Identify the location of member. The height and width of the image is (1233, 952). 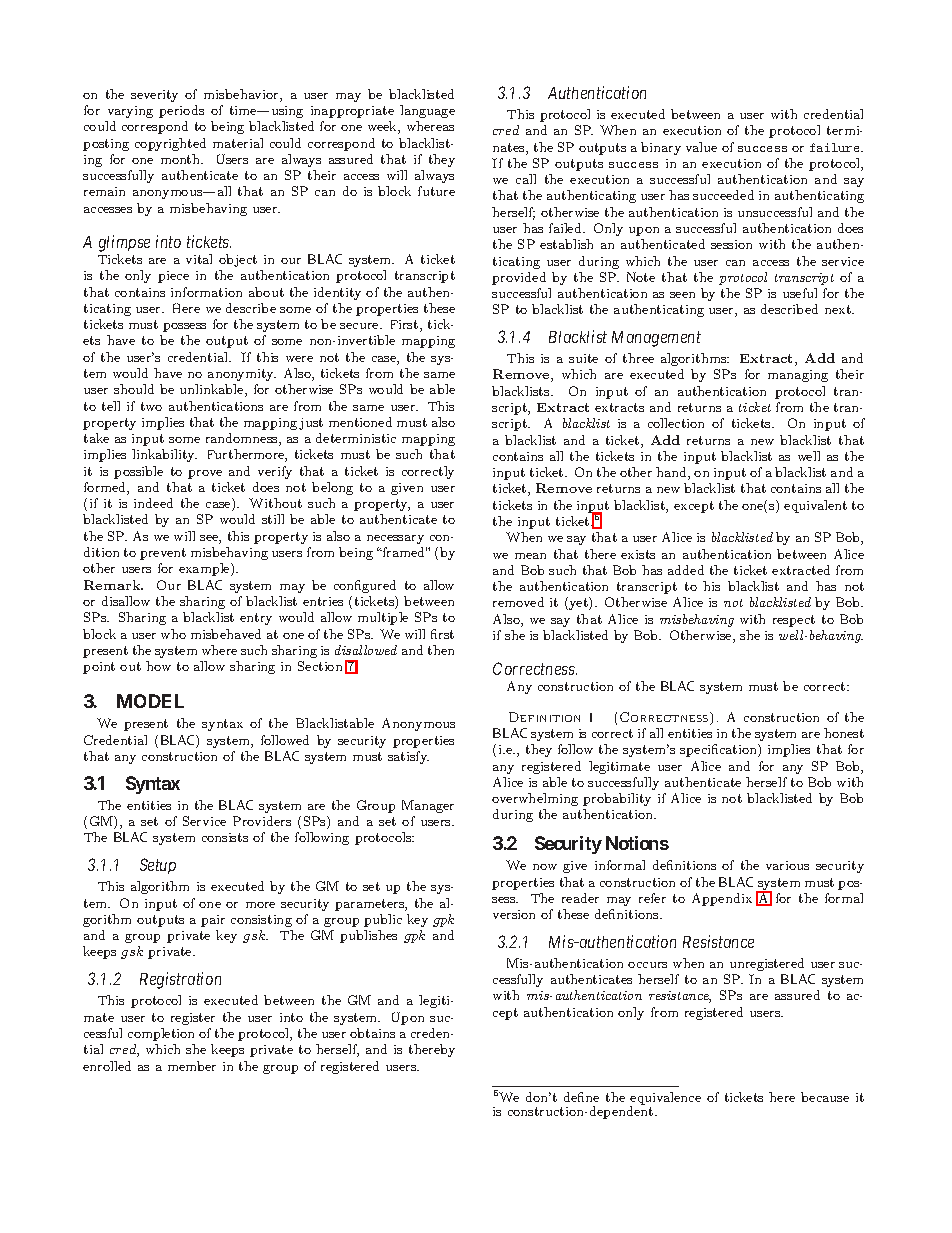
(192, 1066).
